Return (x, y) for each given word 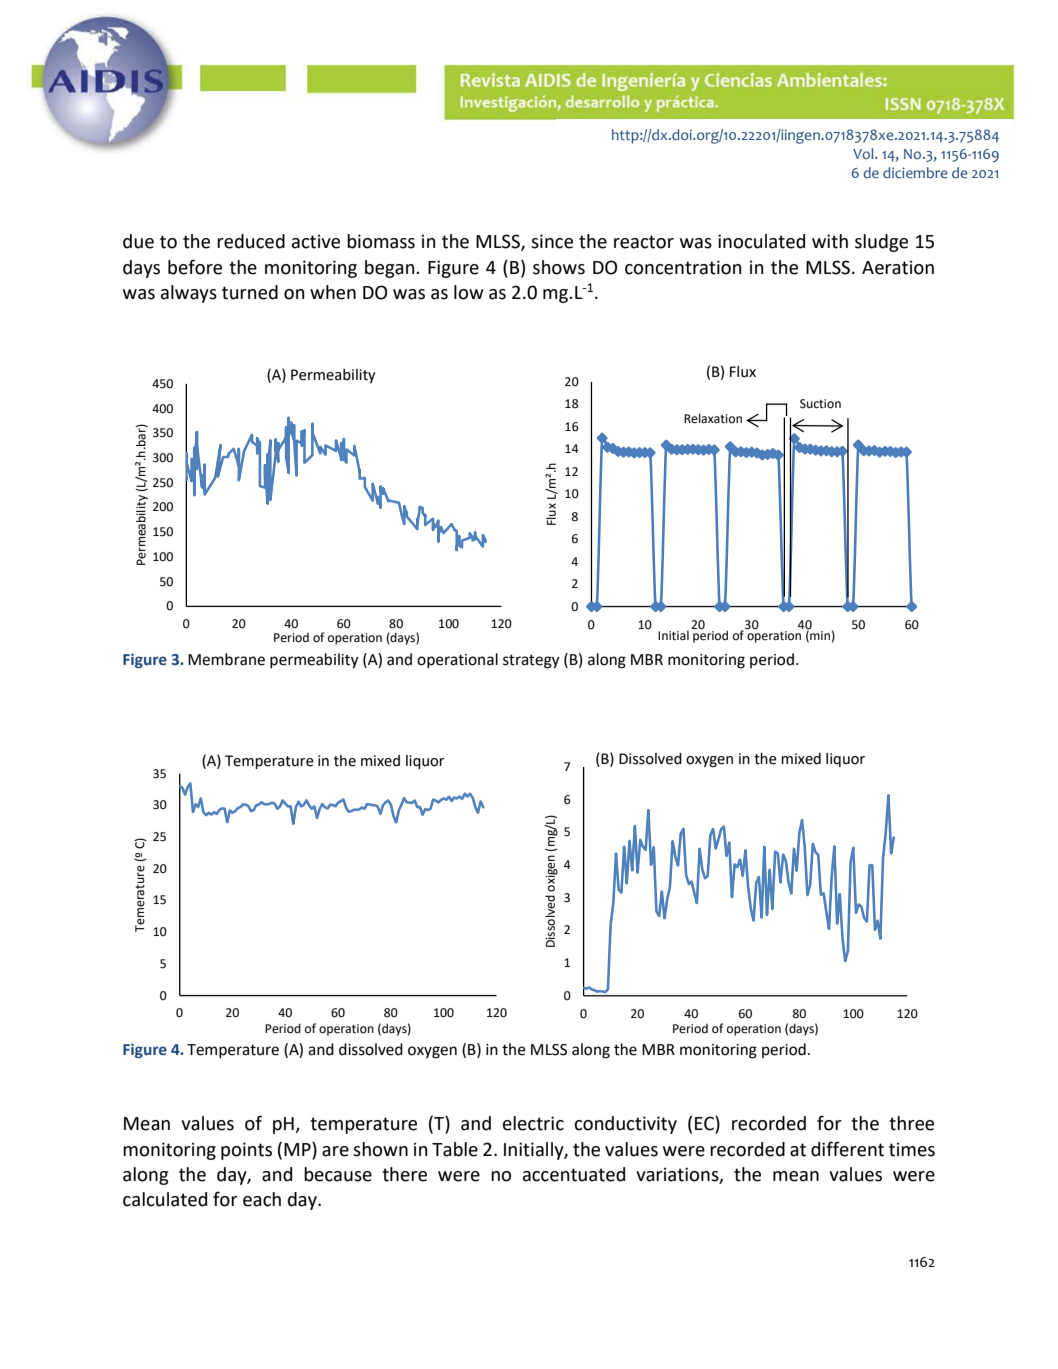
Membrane (226, 659)
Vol (864, 153)
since (552, 241)
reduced (251, 241)
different (847, 1149)
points (246, 1151)
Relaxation (713, 418)
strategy (531, 661)
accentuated (574, 1174)
